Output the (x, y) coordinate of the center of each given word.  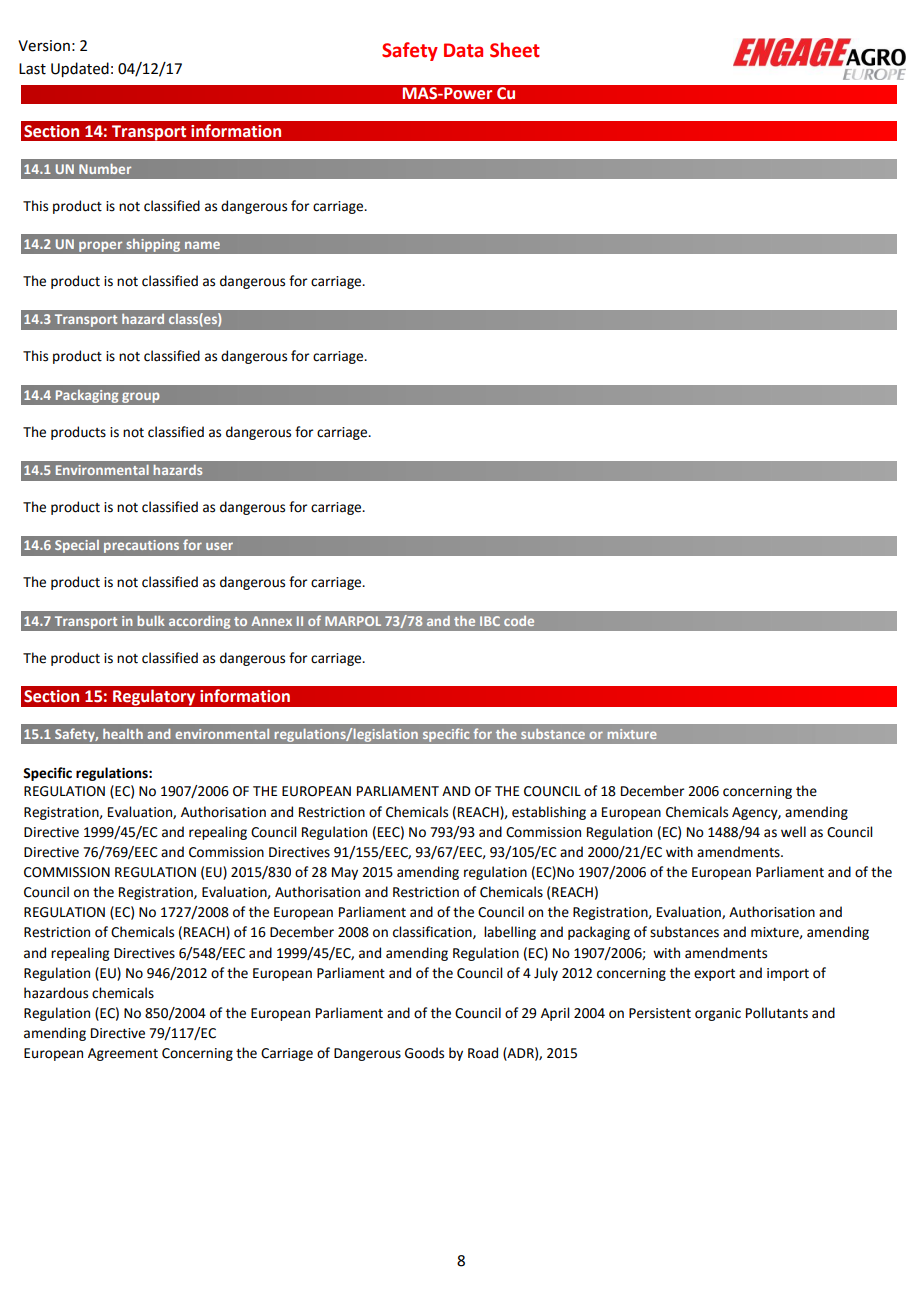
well (793, 832)
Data (463, 50)
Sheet (515, 50)
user (219, 546)
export (714, 975)
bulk (151, 621)
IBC (490, 621)
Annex (272, 621)
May (345, 873)
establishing (549, 813)
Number (105, 168)
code (519, 621)
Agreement (123, 1054)
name (202, 245)
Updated (80, 69)
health (123, 734)
